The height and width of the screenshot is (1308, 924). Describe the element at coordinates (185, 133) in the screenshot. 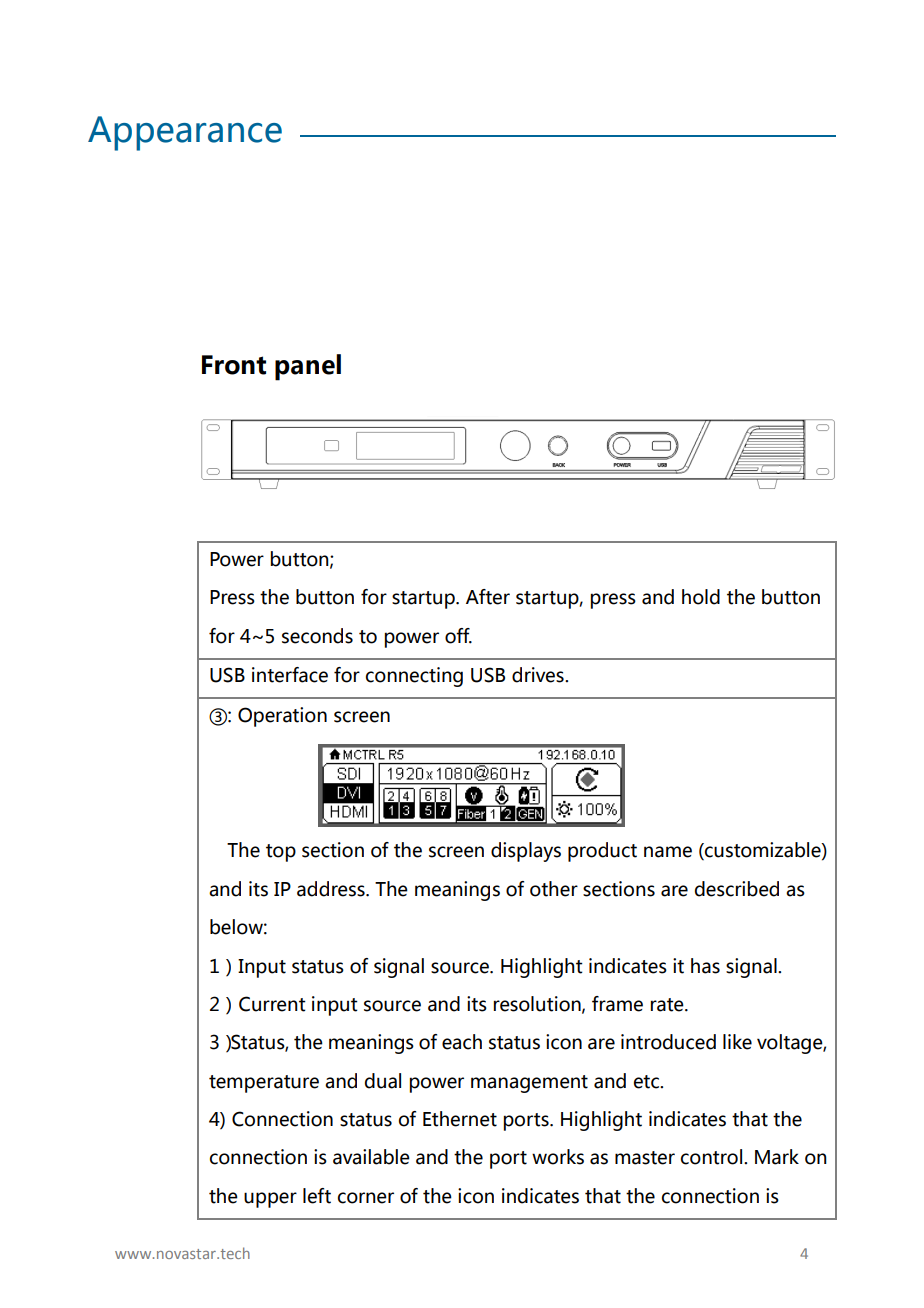

I see `Appearance` at that location.
